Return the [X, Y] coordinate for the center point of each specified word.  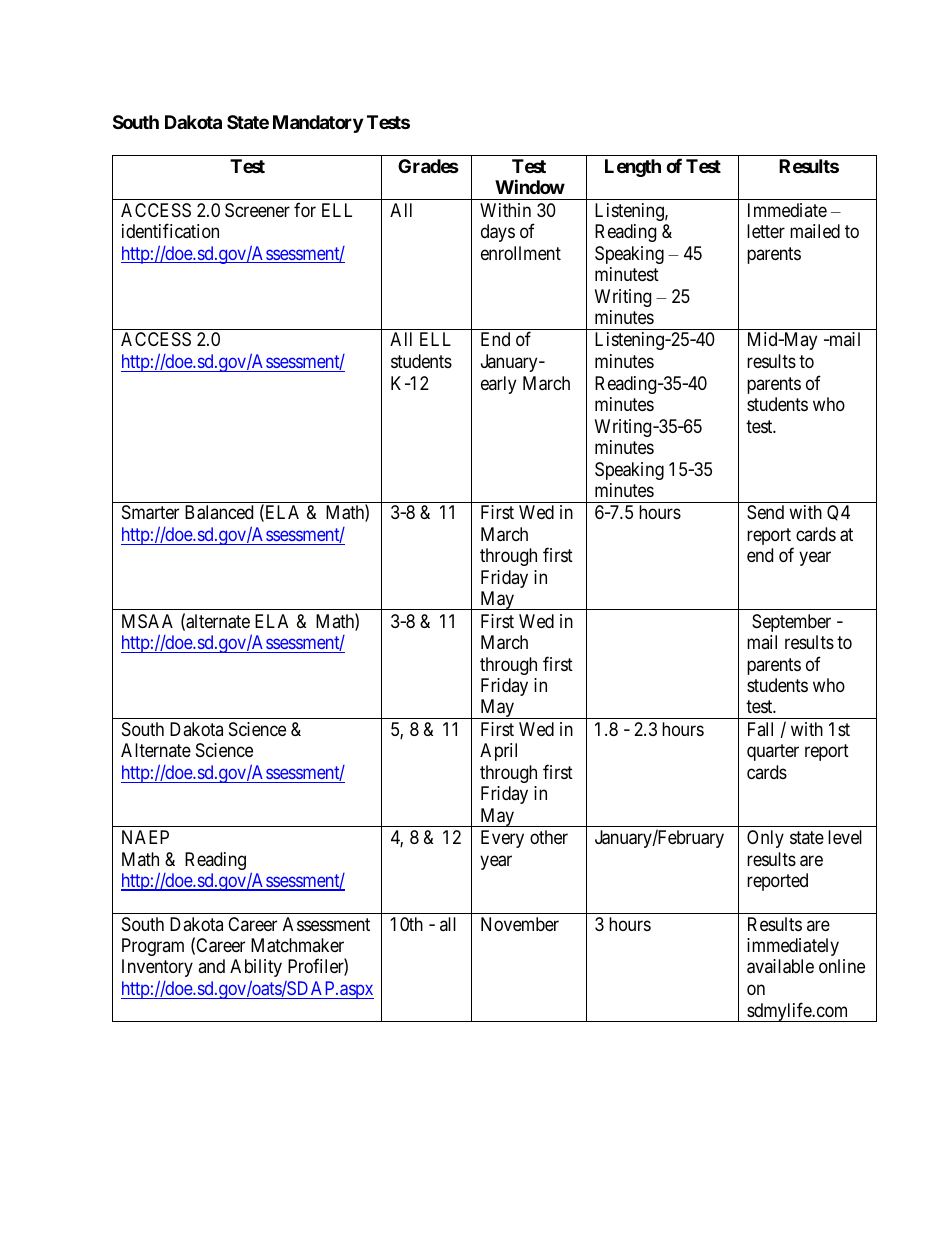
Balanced [219, 512]
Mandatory [318, 124]
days [498, 233]
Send [765, 512]
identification [170, 231]
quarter [773, 753]
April [498, 752]
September [791, 623]
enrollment [521, 253]
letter [766, 231]
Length [633, 168]
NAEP [145, 837]
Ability [256, 968]
